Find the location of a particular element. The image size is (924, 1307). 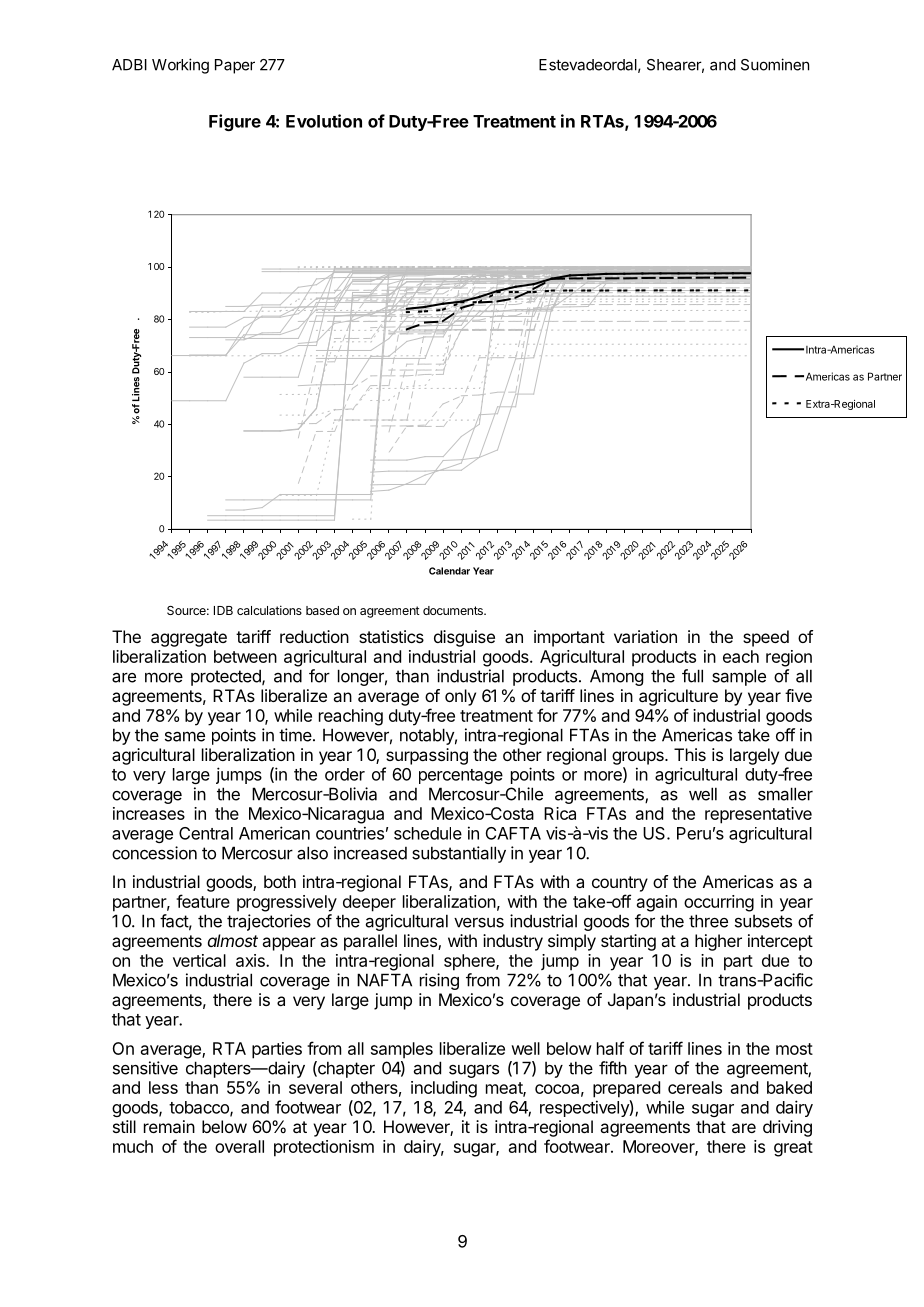

including is located at coordinates (444, 1089).
